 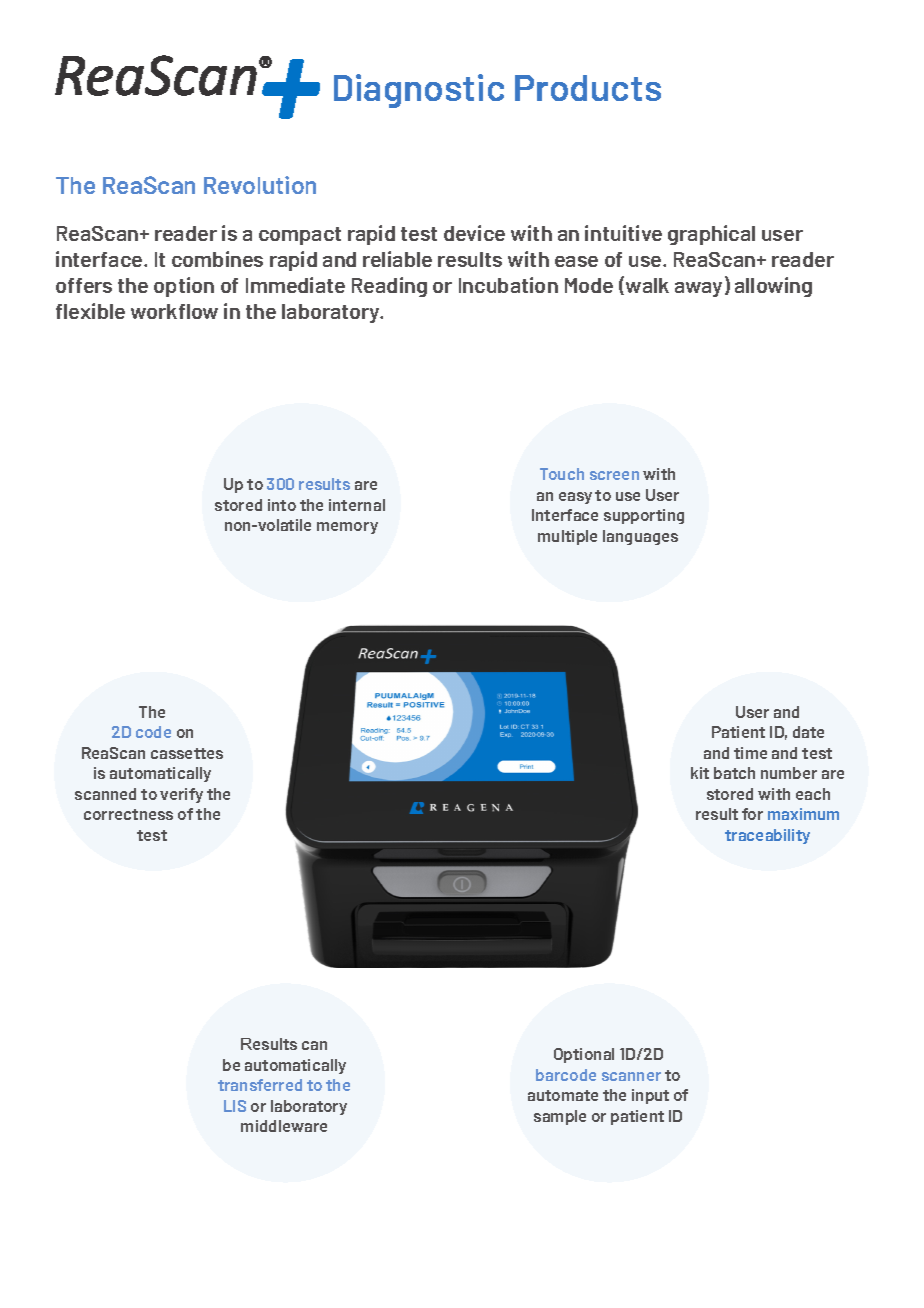 What do you see at coordinates (128, 814) in the page?
I see `correctness` at bounding box center [128, 814].
